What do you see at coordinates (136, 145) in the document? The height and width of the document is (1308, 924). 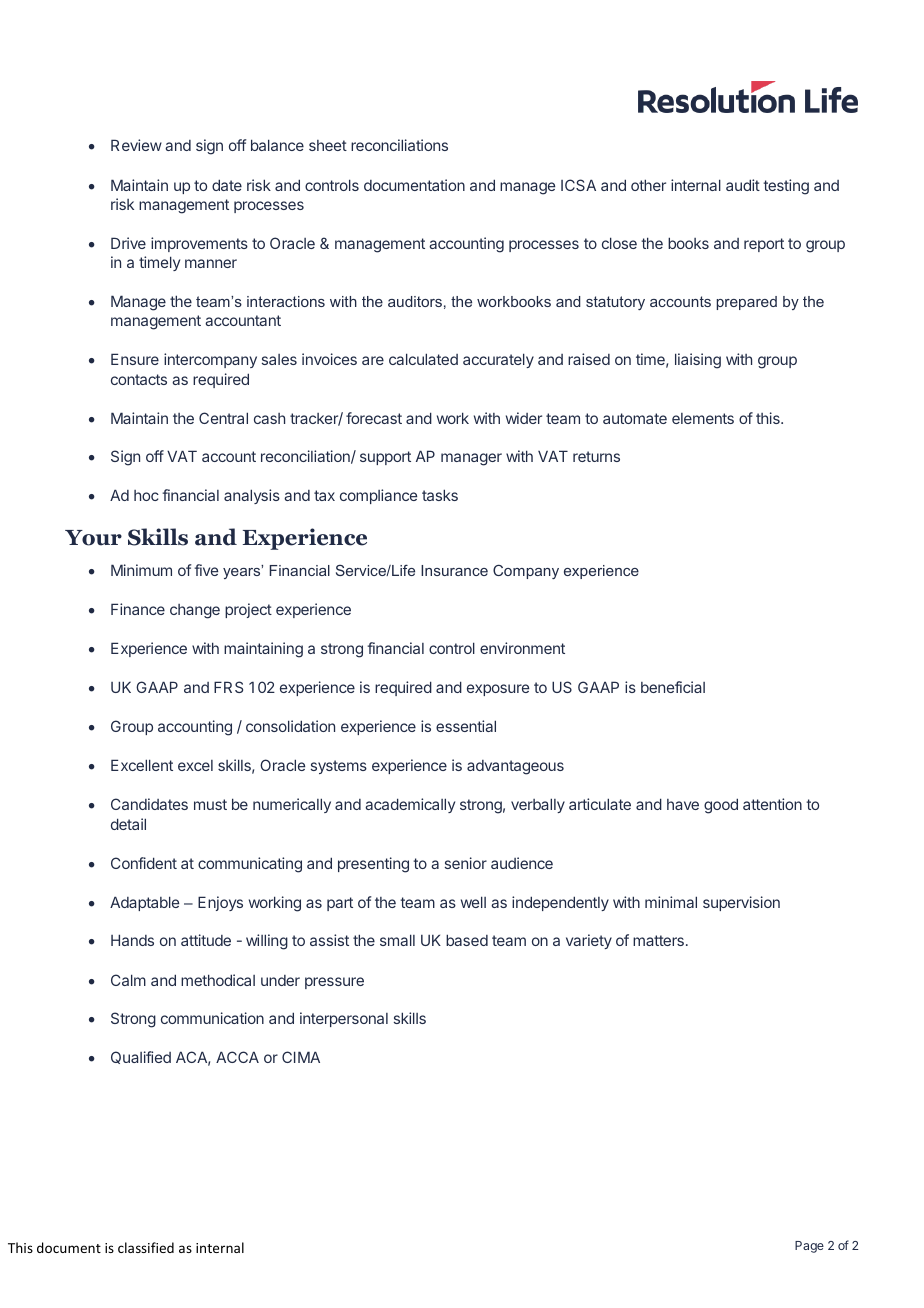 I see `Review` at bounding box center [136, 145].
